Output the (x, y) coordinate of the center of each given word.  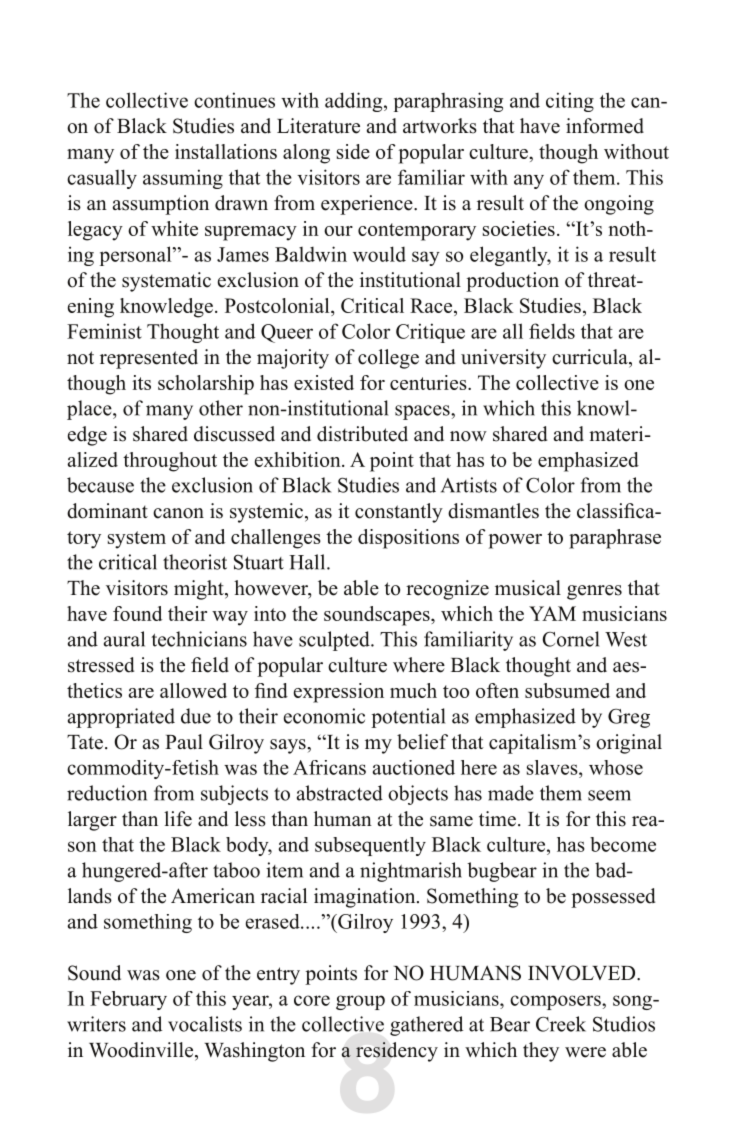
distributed (362, 434)
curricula (591, 357)
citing (570, 102)
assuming (183, 179)
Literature (318, 126)
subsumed (567, 690)
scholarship (206, 385)
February (128, 1000)
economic (324, 716)
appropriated (121, 718)
